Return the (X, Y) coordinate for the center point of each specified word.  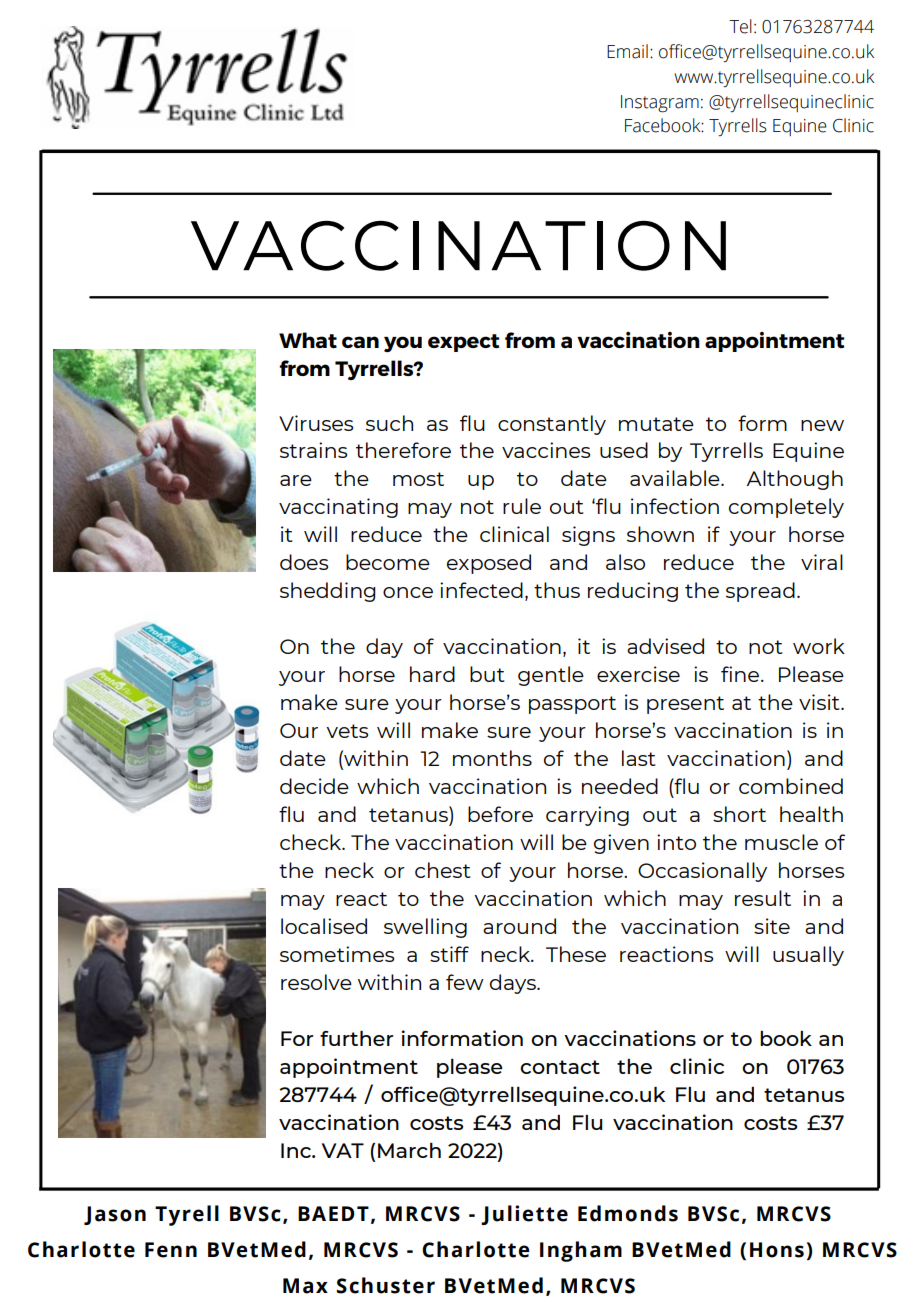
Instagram (660, 104)
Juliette (524, 1215)
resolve (316, 982)
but (487, 674)
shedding (328, 592)
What (308, 340)
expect (463, 343)
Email (627, 51)
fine (741, 674)
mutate (656, 424)
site (772, 926)
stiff (449, 954)
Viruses (316, 423)
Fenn (171, 1250)
